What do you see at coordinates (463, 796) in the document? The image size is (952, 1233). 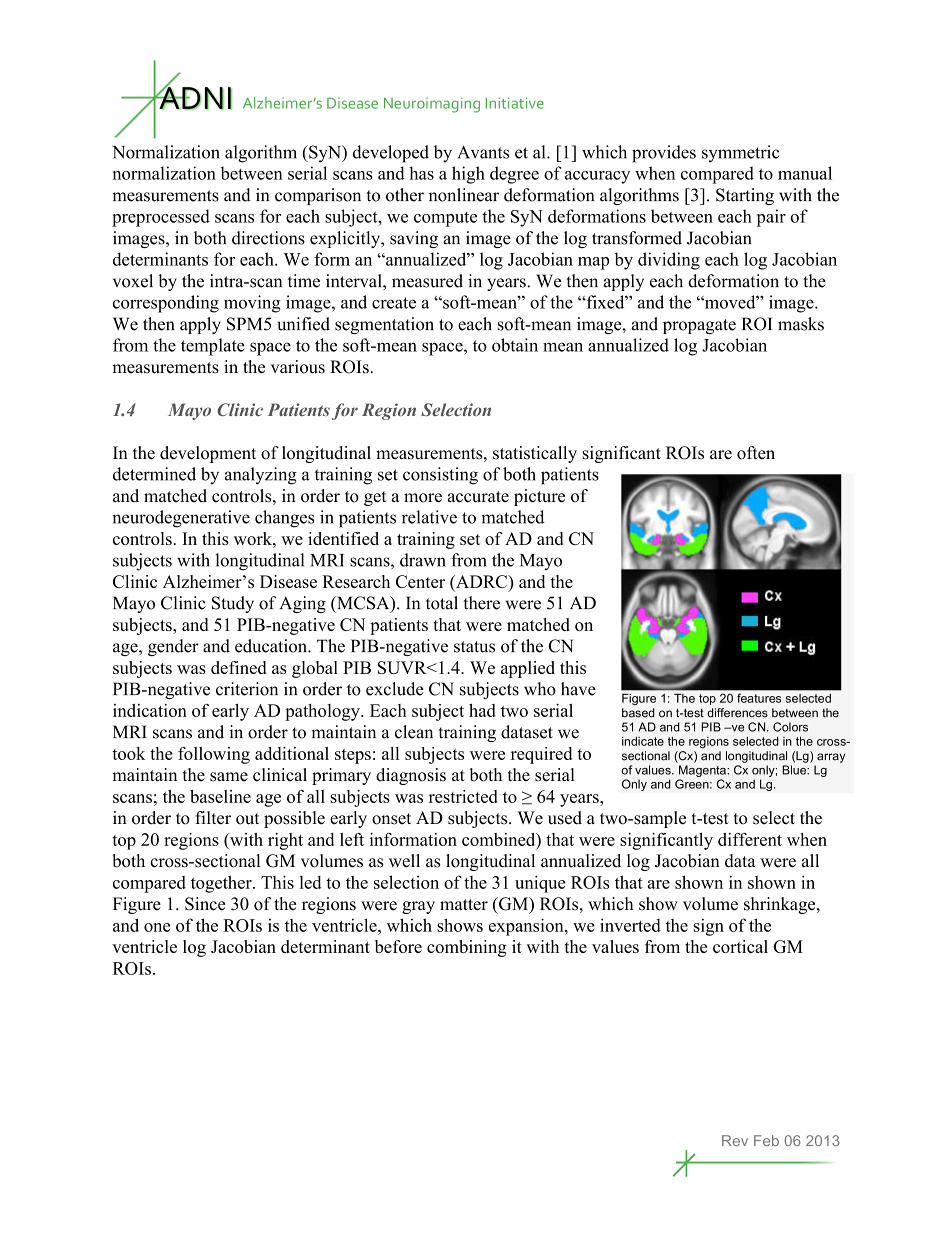 I see `restricted` at bounding box center [463, 796].
